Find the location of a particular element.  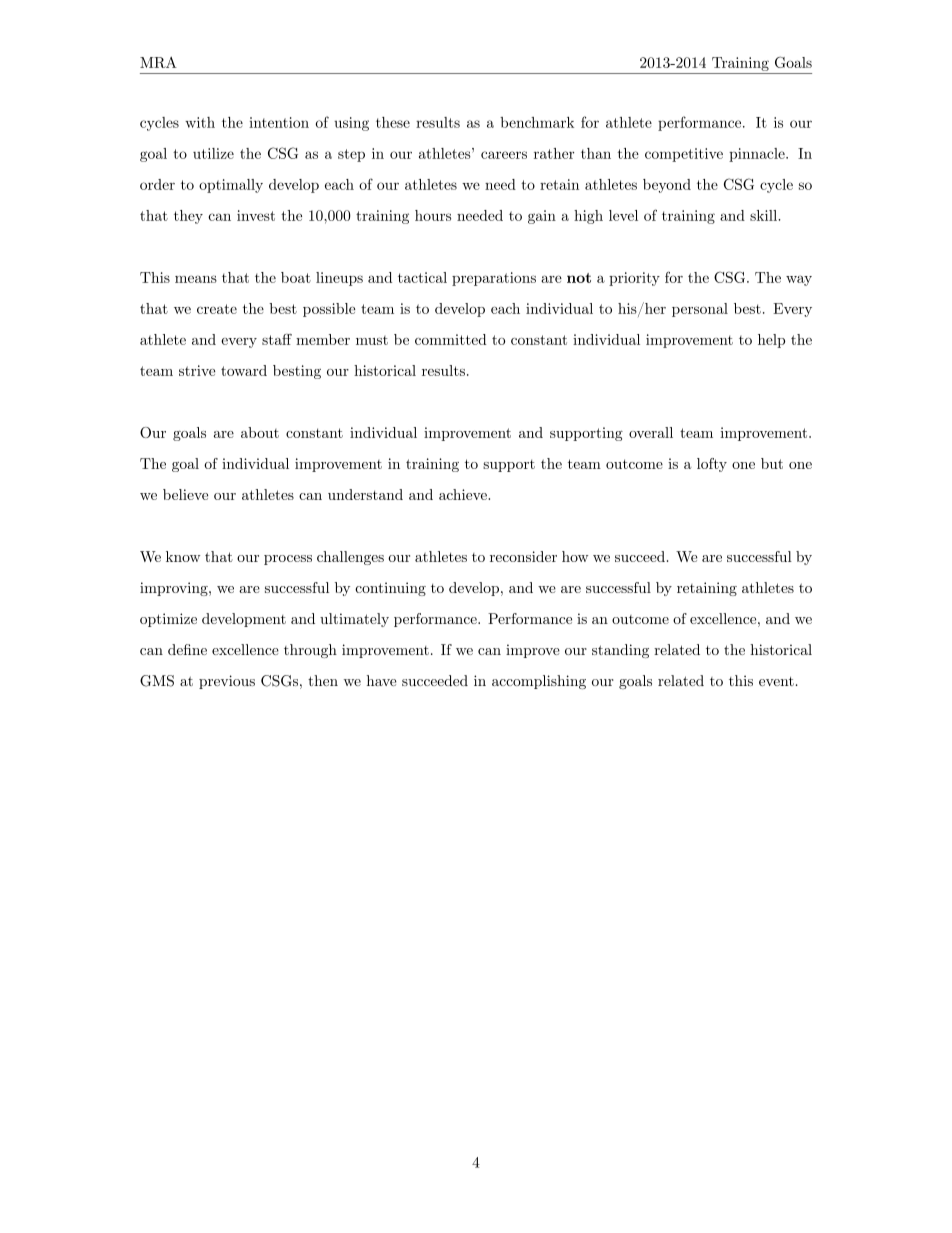

pinnacle is located at coordinates (758, 155).
